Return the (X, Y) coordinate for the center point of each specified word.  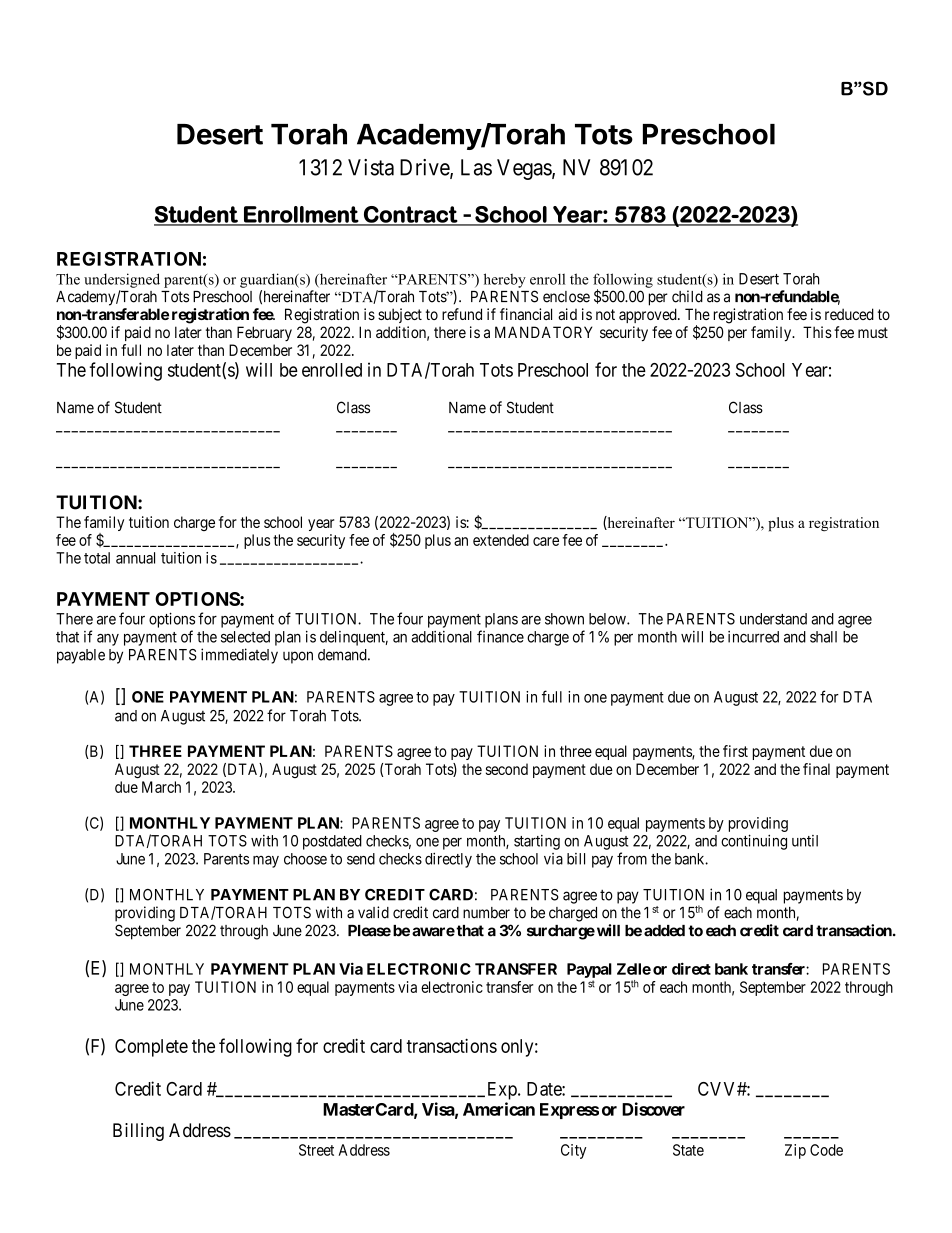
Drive (425, 168)
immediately (239, 656)
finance (500, 636)
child (687, 296)
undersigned (122, 280)
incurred (753, 637)
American (499, 1109)
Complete (151, 1048)
